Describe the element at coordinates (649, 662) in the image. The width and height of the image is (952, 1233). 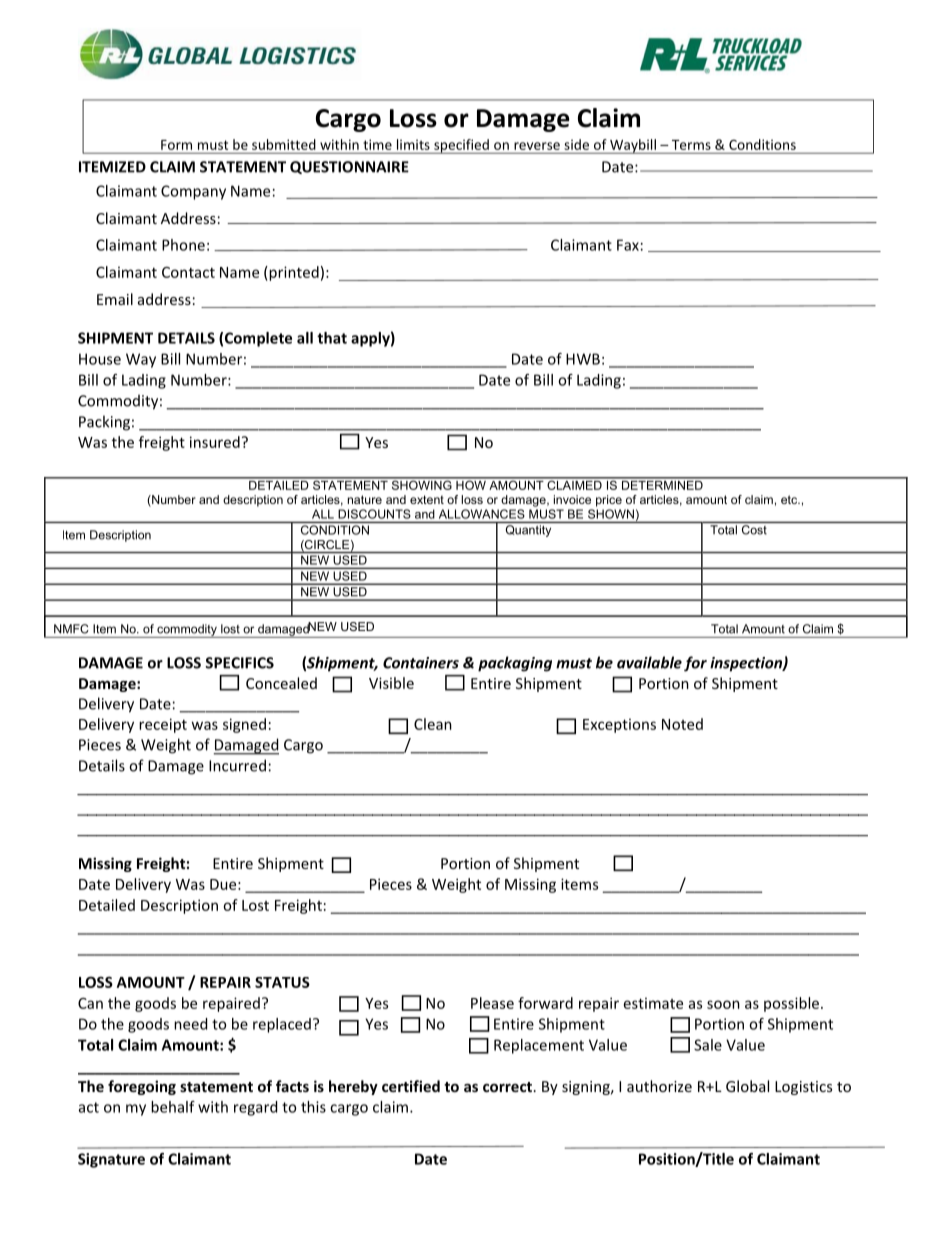
I see `available` at that location.
